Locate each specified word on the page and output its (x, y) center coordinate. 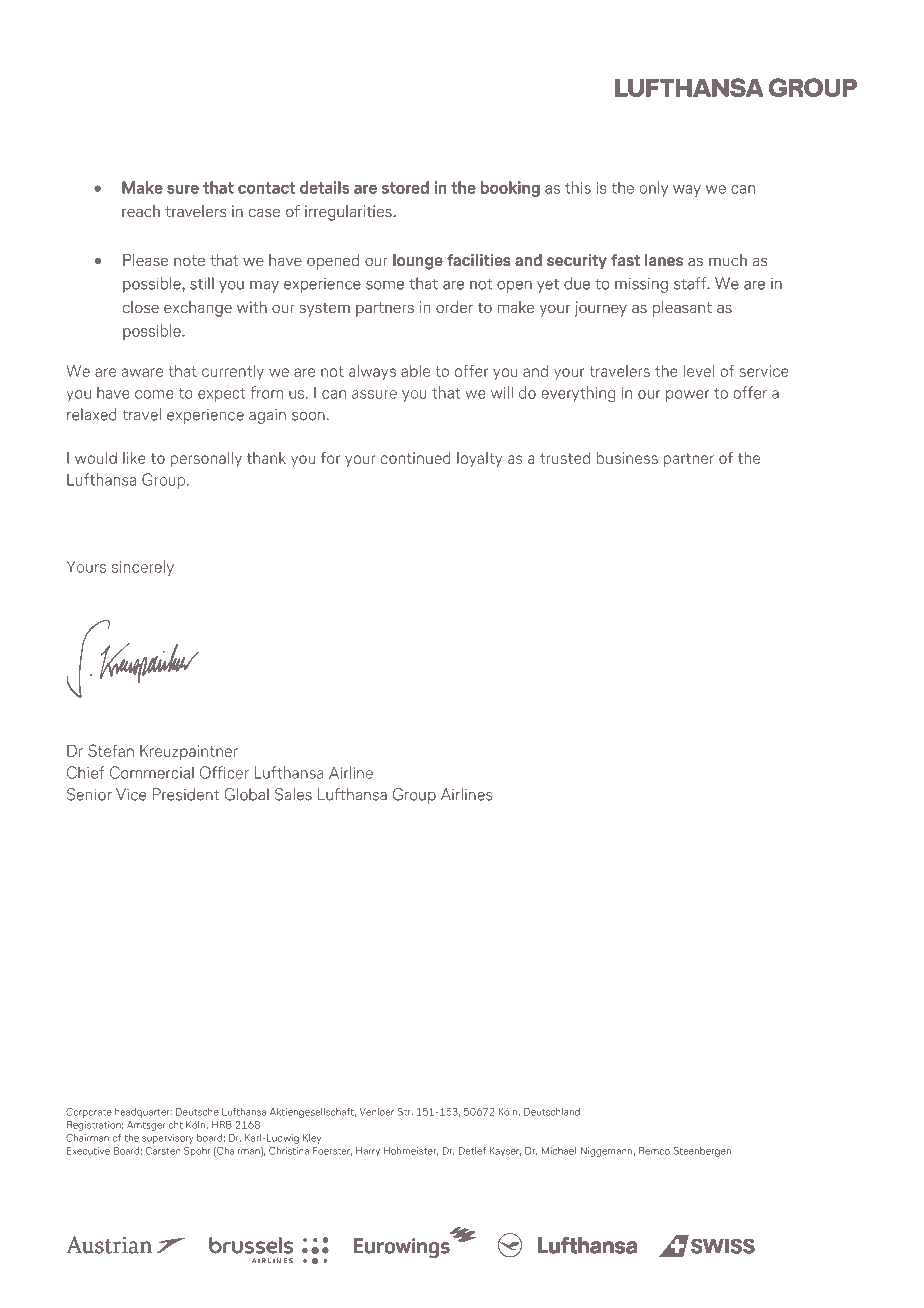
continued (416, 458)
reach (141, 211)
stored (405, 187)
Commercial (152, 772)
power (687, 396)
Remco (654, 1151)
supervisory (168, 1139)
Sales (293, 794)
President (186, 794)
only (654, 189)
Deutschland (552, 1112)
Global (246, 794)
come (154, 394)
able (415, 371)
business (627, 458)
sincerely (143, 568)
